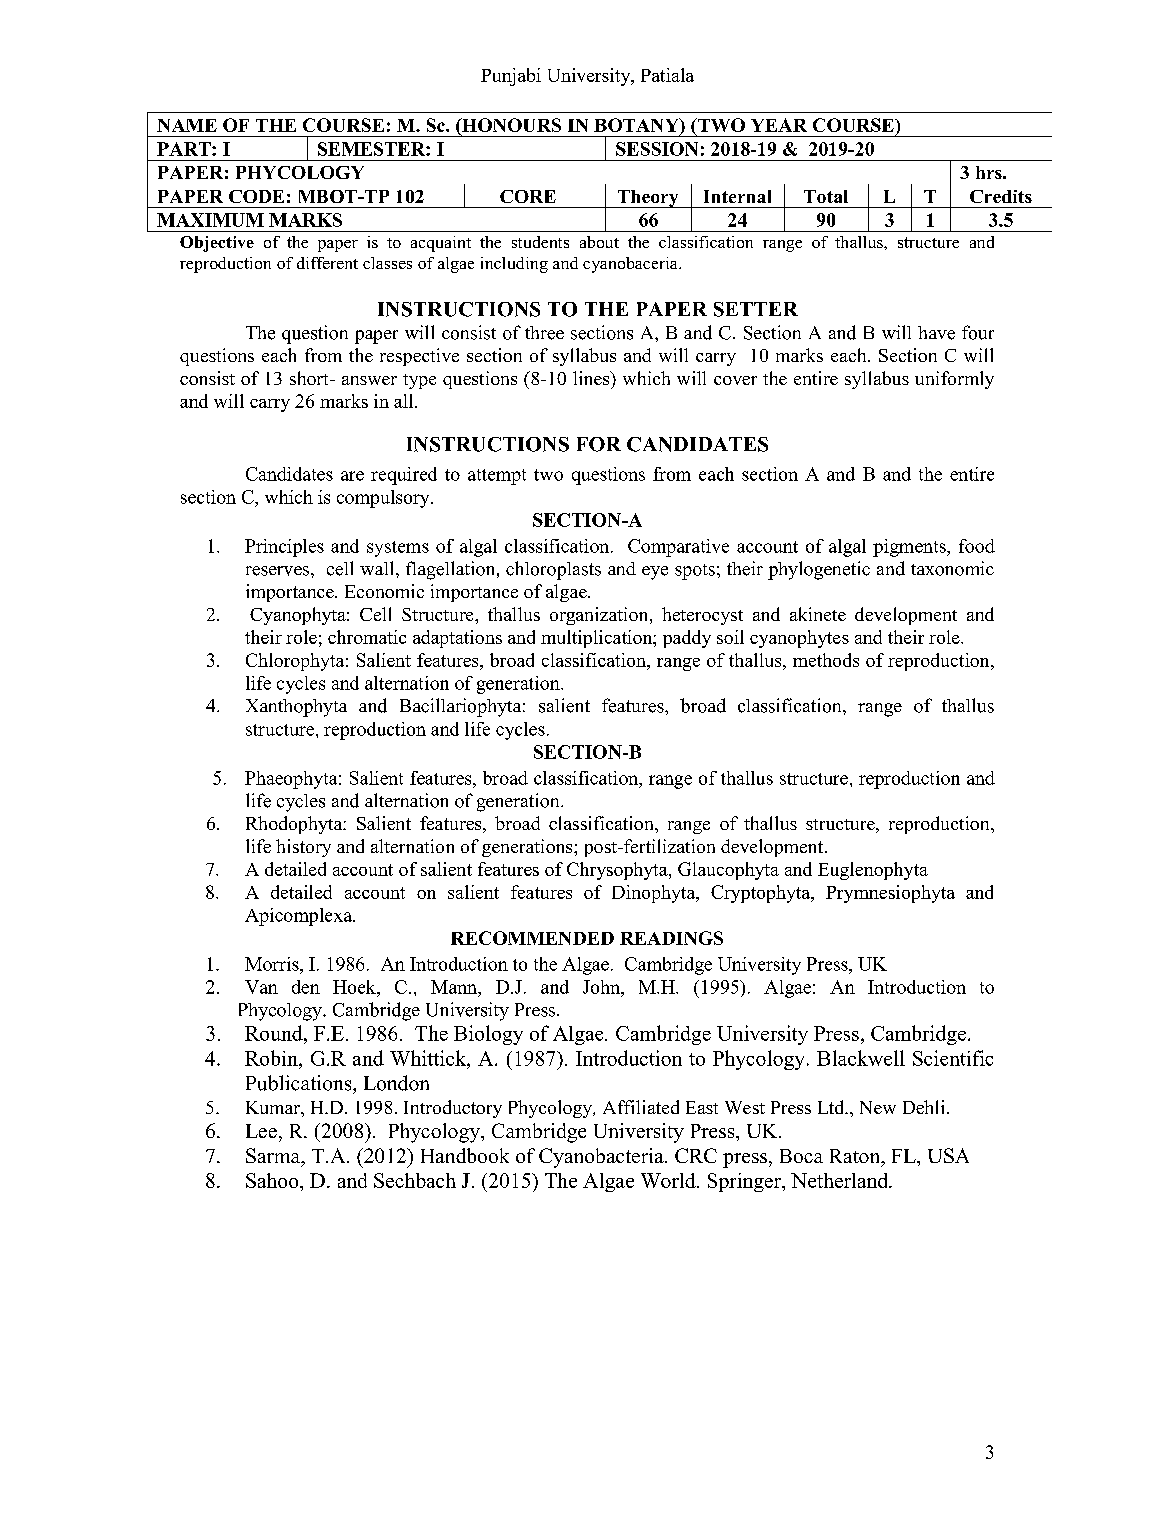 This document has width=1176, height=1522. I want to click on Lee, so click(261, 1131).
